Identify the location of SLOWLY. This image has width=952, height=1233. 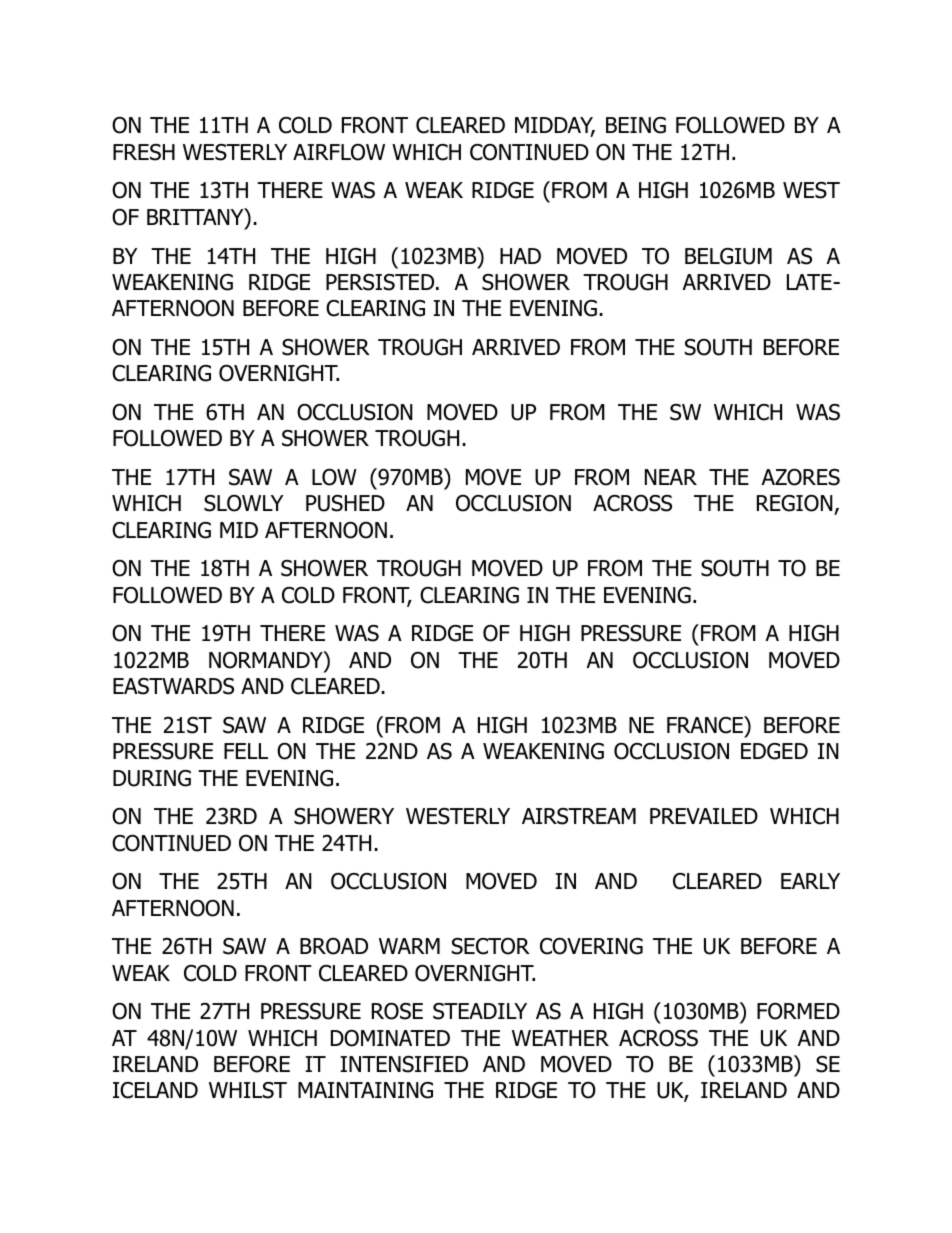
(243, 503).
